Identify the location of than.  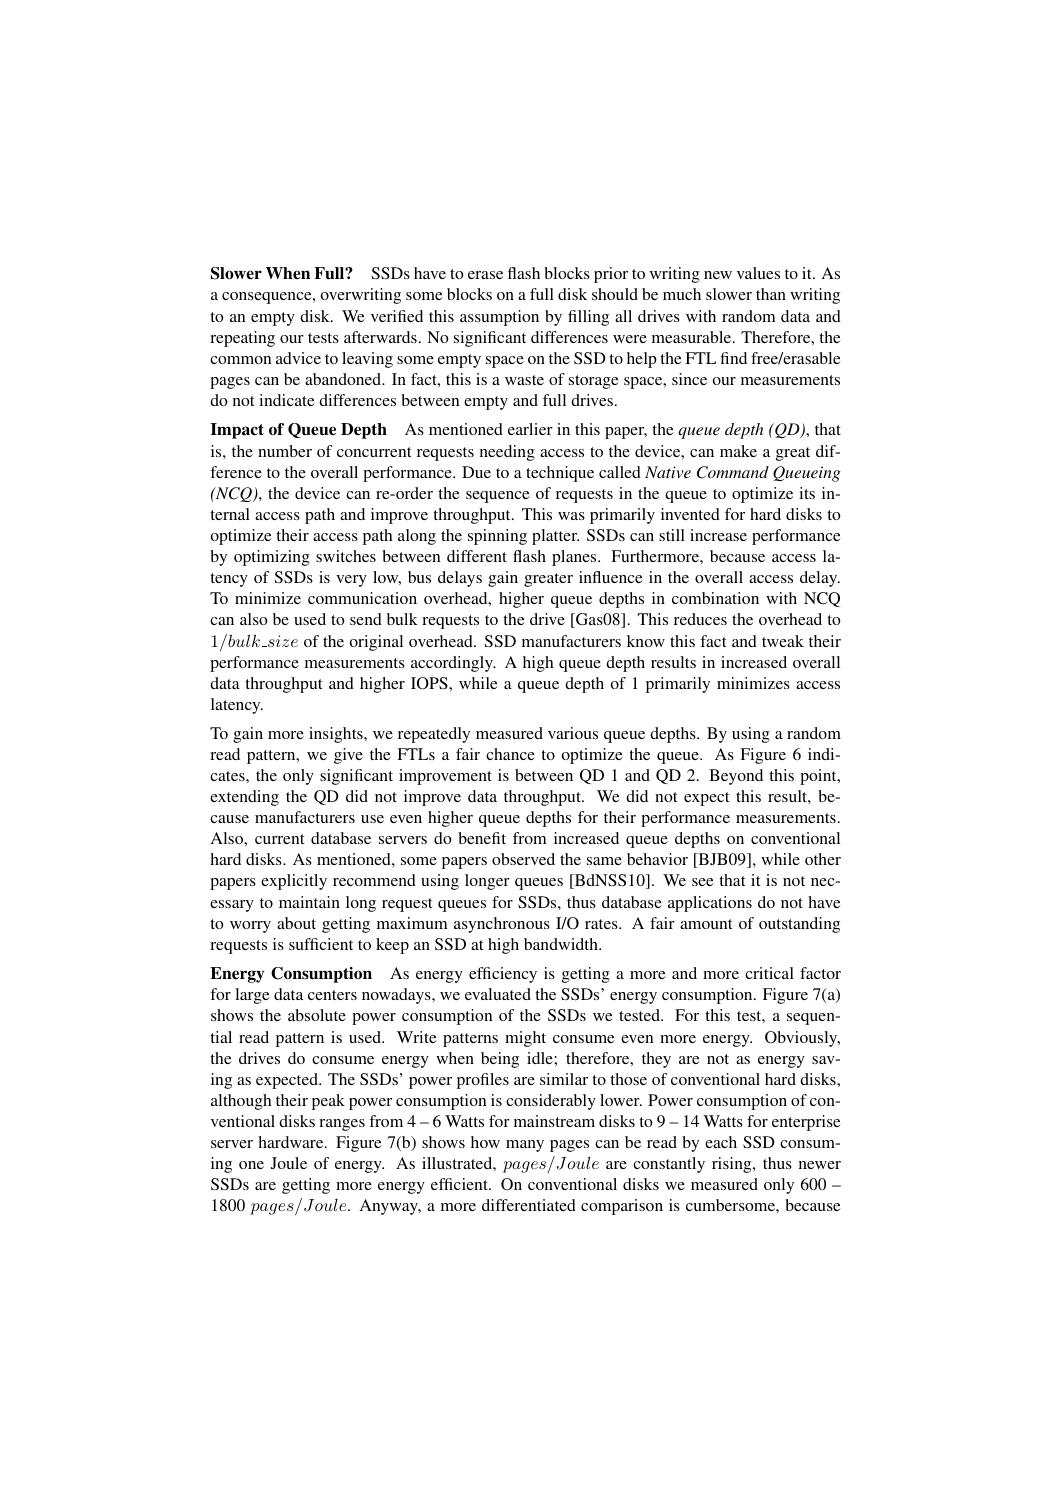
(771, 294).
